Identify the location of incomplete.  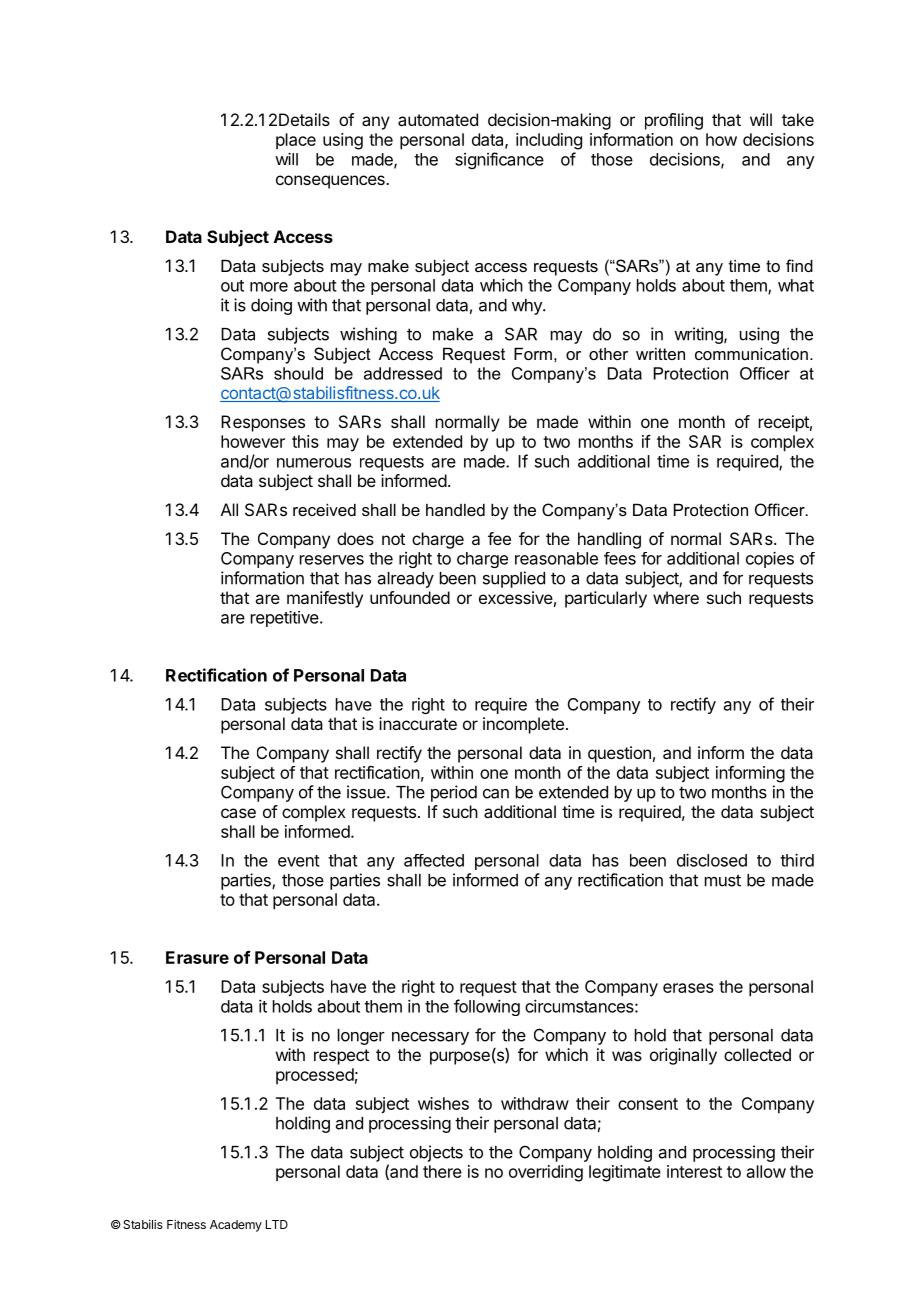
(523, 725).
